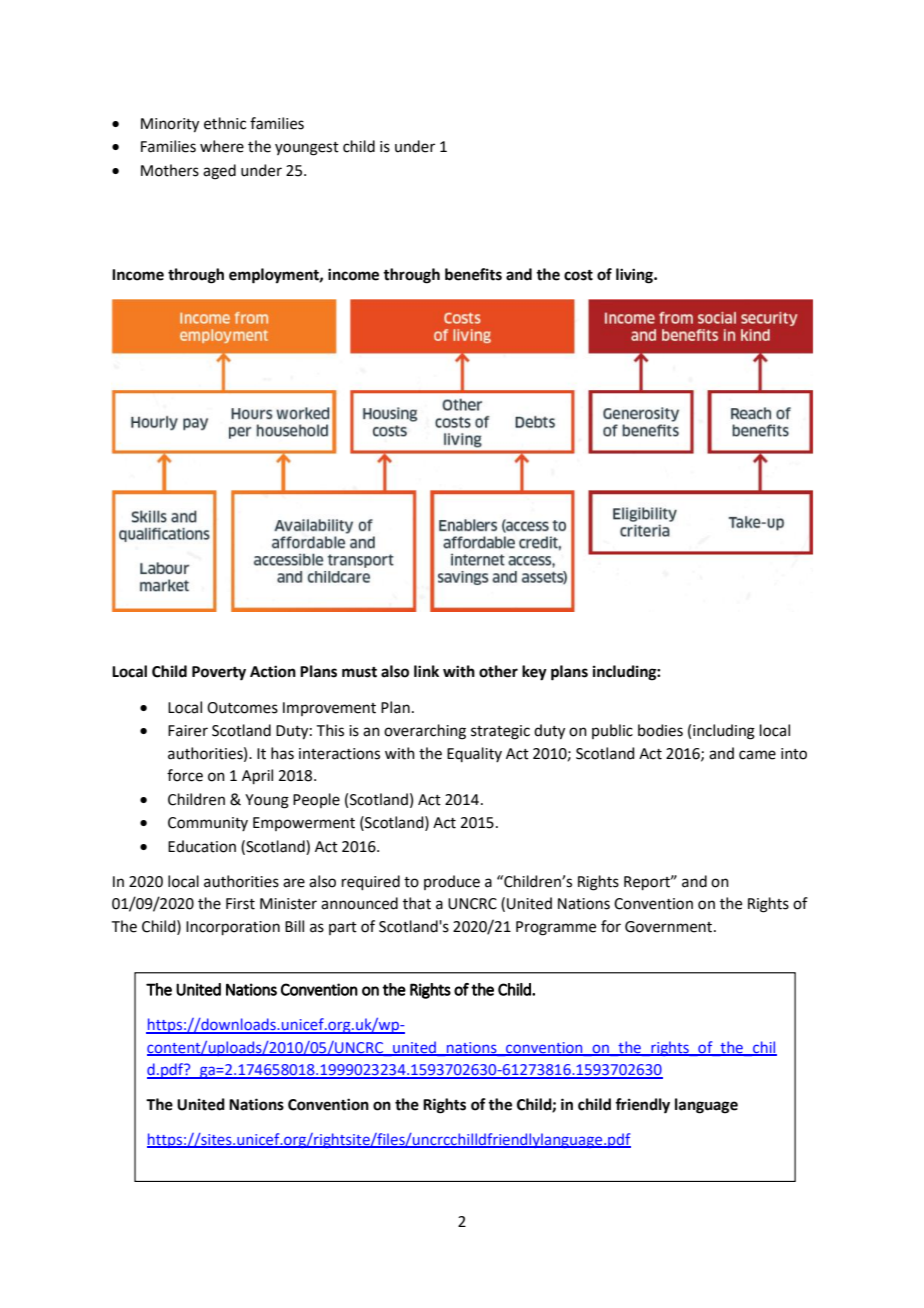 This image has width=924, height=1308. I want to click on Outcomes, so click(242, 708).
